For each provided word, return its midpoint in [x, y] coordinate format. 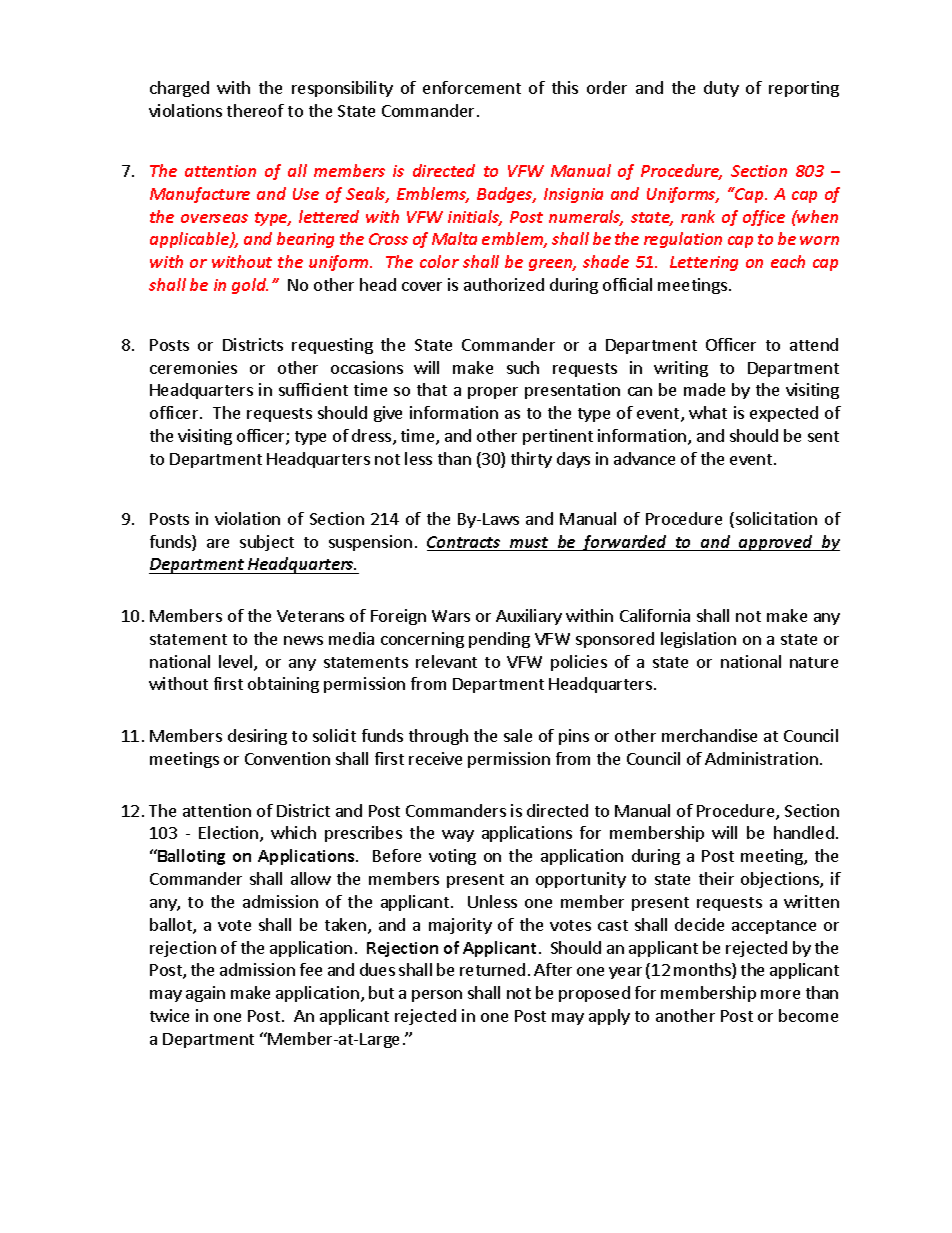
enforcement [472, 87]
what [708, 412]
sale [518, 735]
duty [721, 89]
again [205, 994]
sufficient [313, 389]
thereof [255, 110]
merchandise [709, 735]
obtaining [283, 685]
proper [493, 393]
